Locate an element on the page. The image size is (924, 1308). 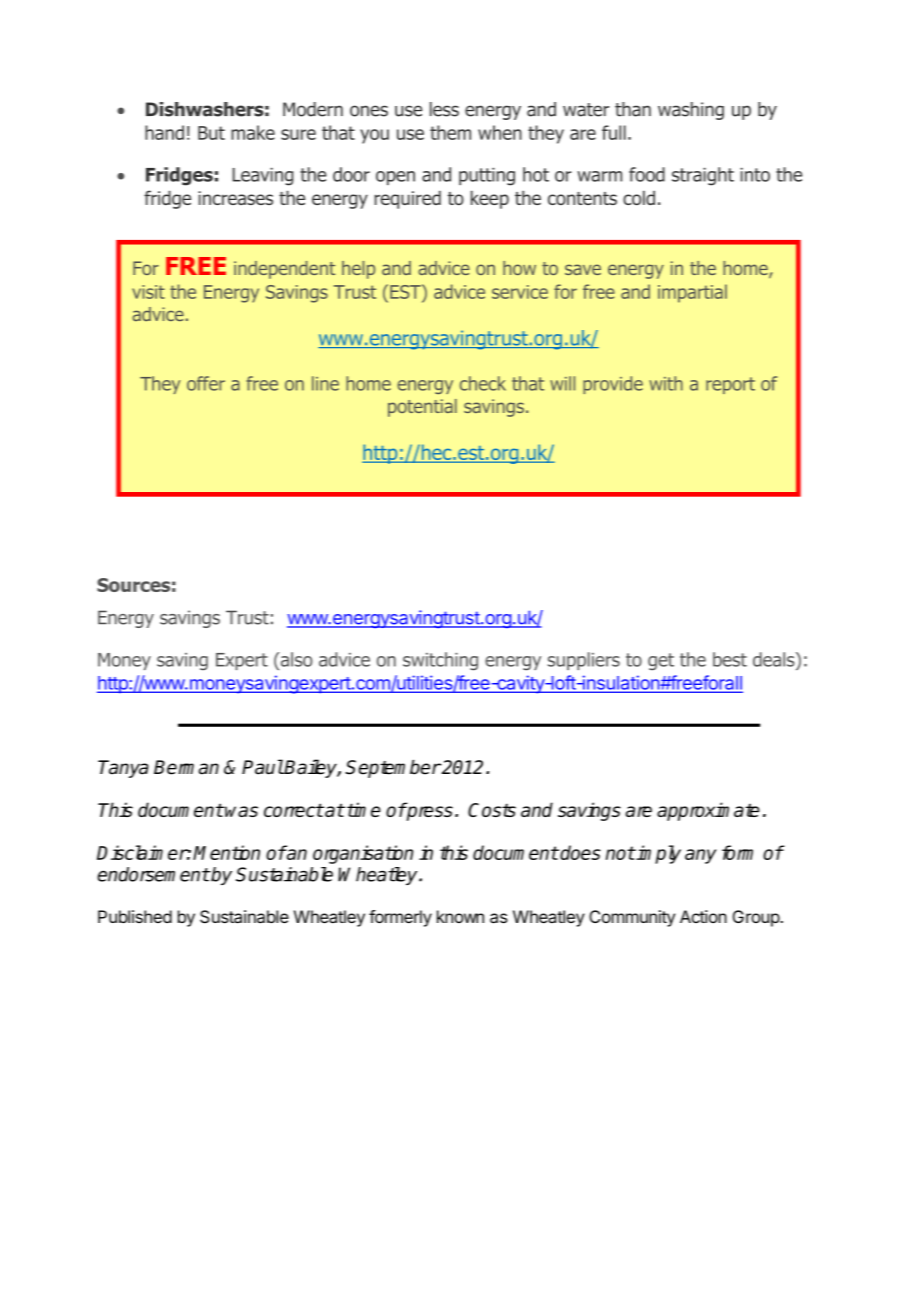
impartial is located at coordinates (692, 293).
